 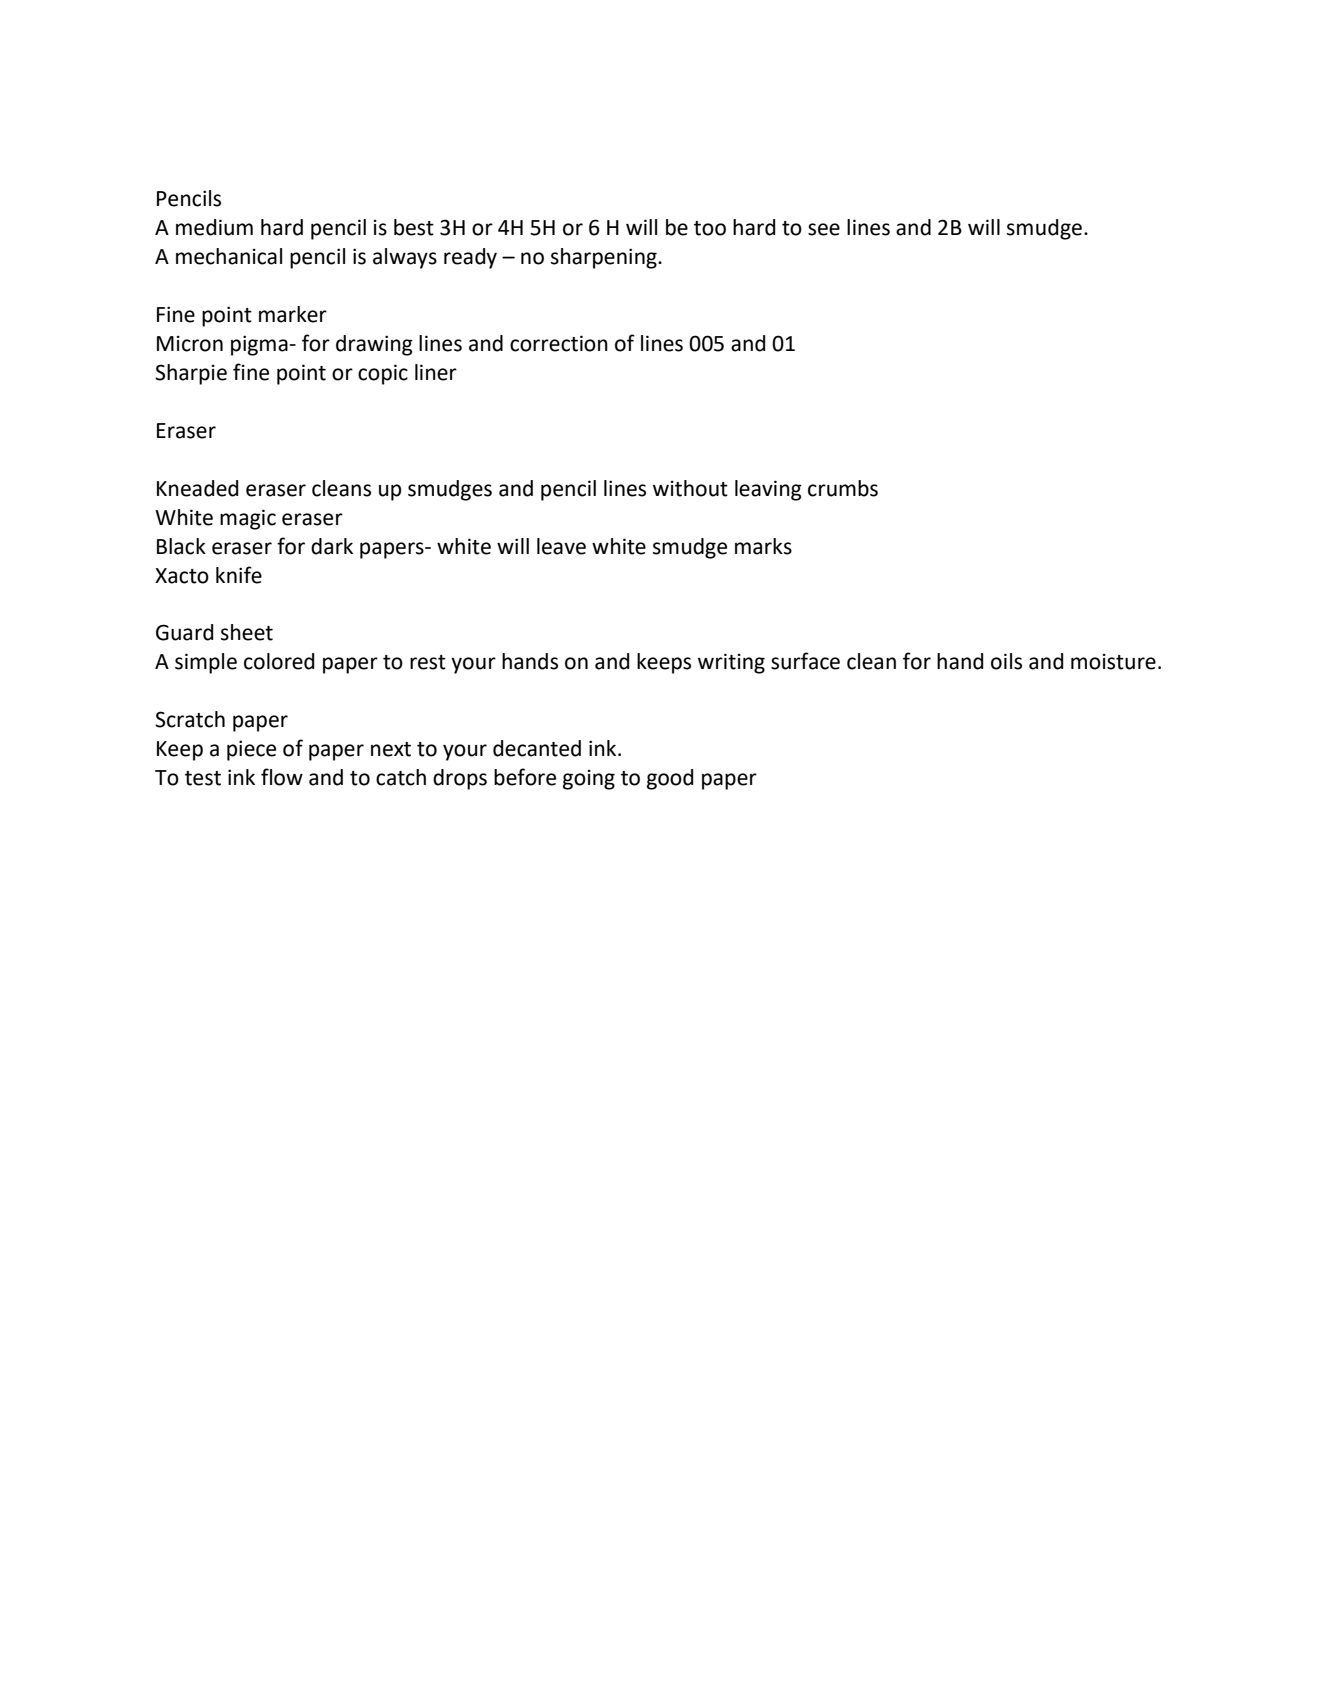 I want to click on crumbs, so click(x=843, y=488).
